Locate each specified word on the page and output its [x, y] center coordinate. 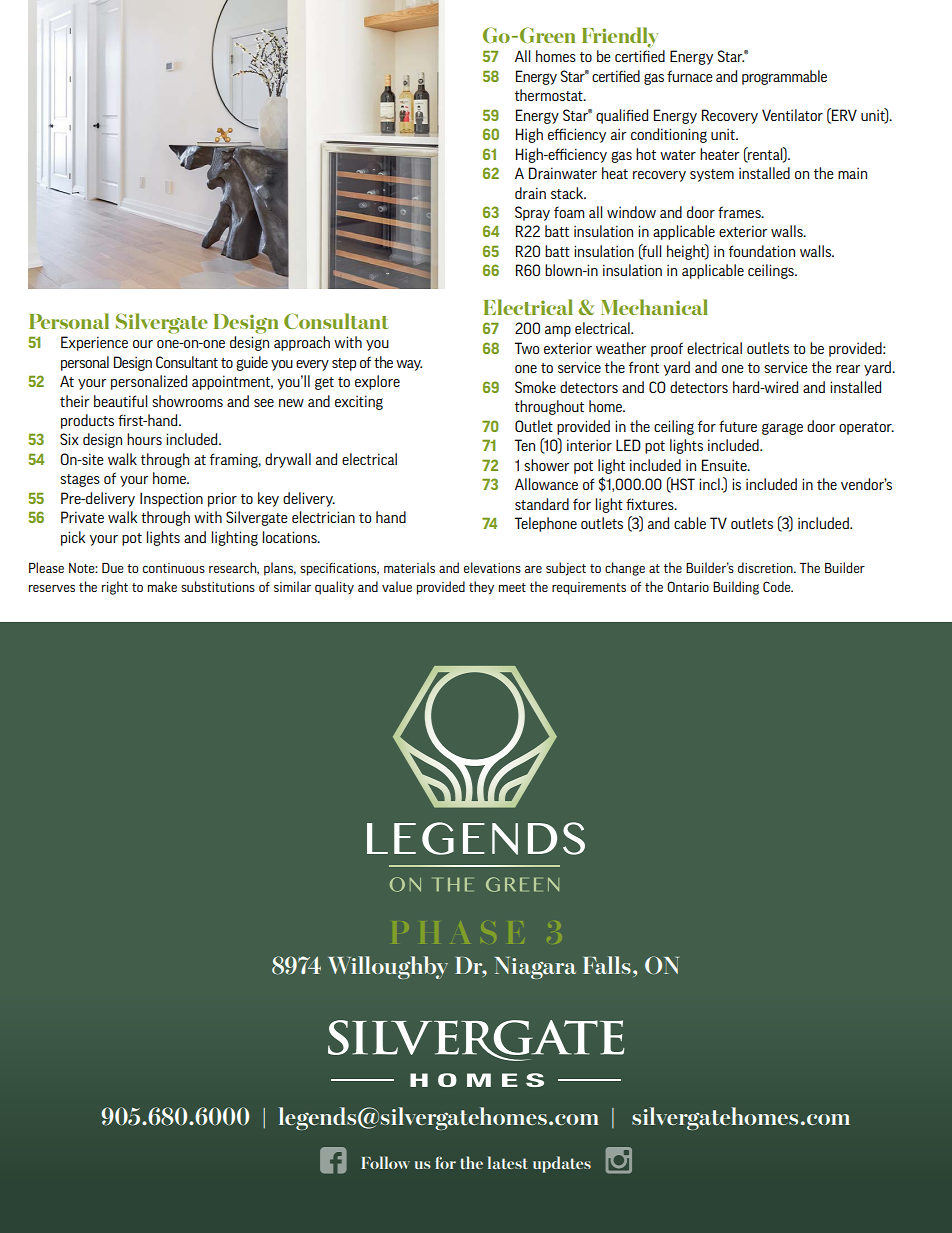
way [409, 365]
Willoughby [388, 967]
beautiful [120, 401]
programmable [784, 77]
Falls [607, 965]
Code [778, 586]
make [162, 586]
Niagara [535, 968]
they [481, 588]
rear [848, 369]
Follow [385, 1162]
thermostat [550, 95]
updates [562, 1164]
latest [508, 1162]
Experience [94, 343]
